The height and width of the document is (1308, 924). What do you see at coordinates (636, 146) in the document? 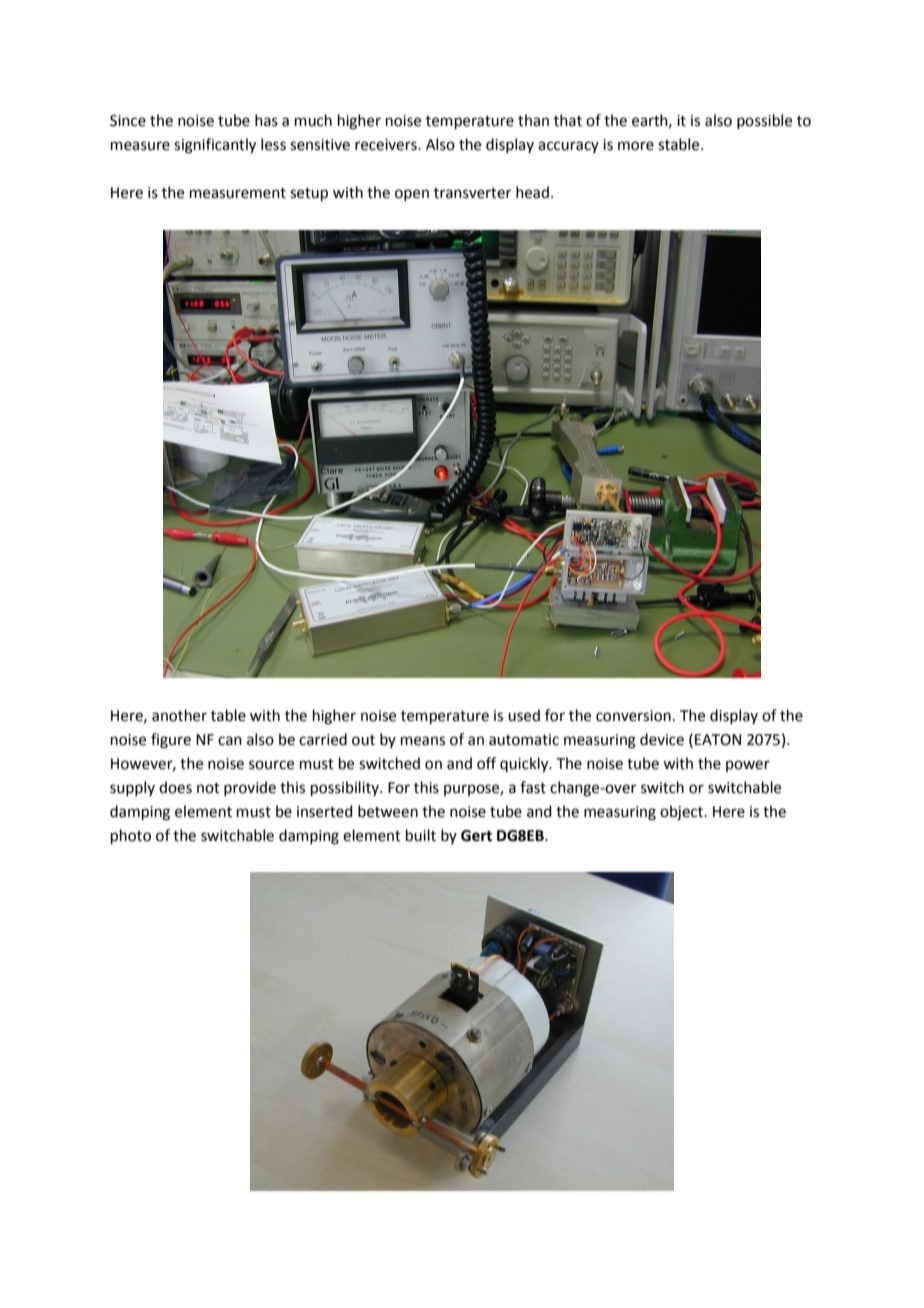
I see `more` at bounding box center [636, 146].
